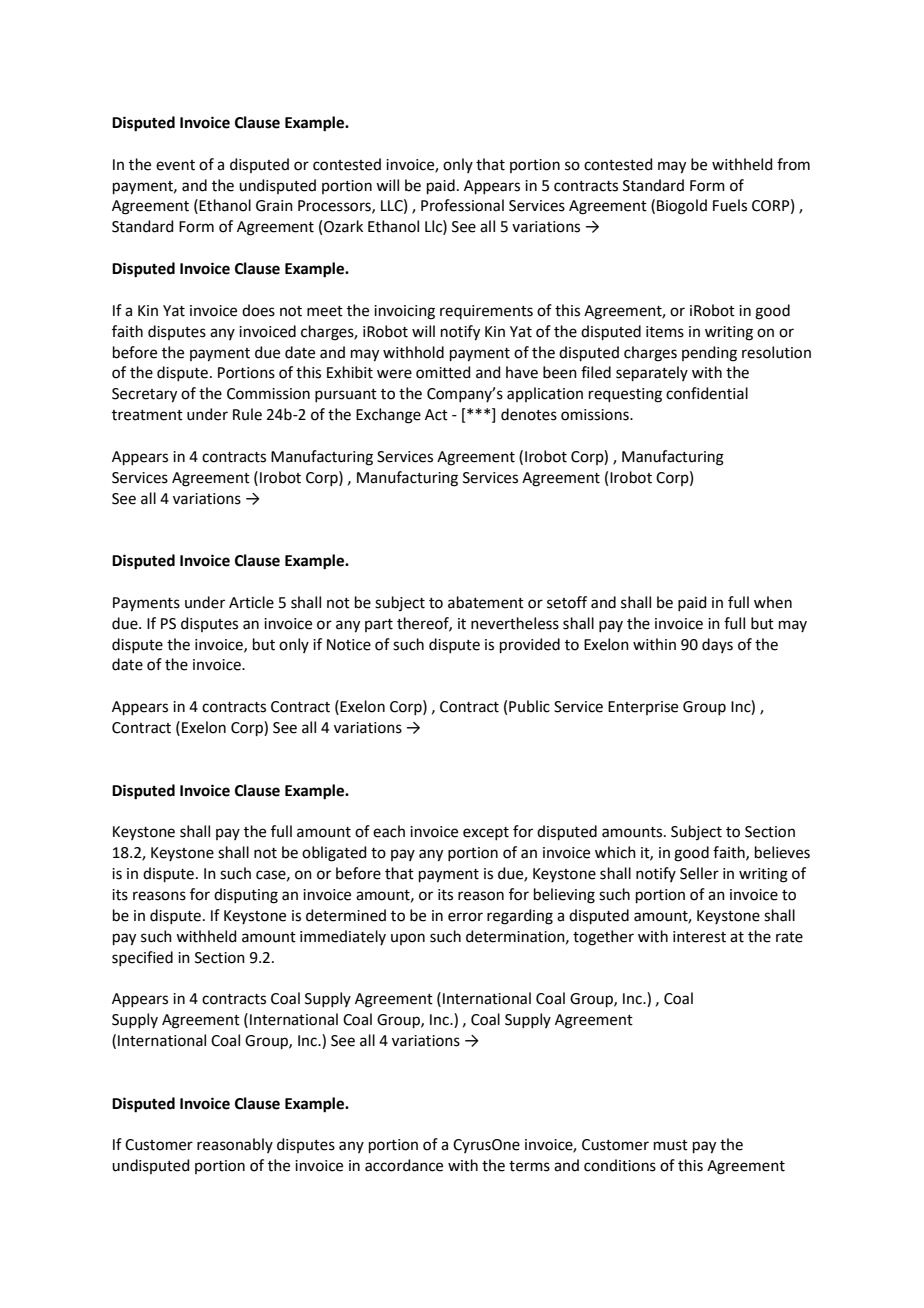 Image resolution: width=924 pixels, height=1308 pixels. Describe the element at coordinates (529, 1166) in the screenshot. I see `terms` at that location.
